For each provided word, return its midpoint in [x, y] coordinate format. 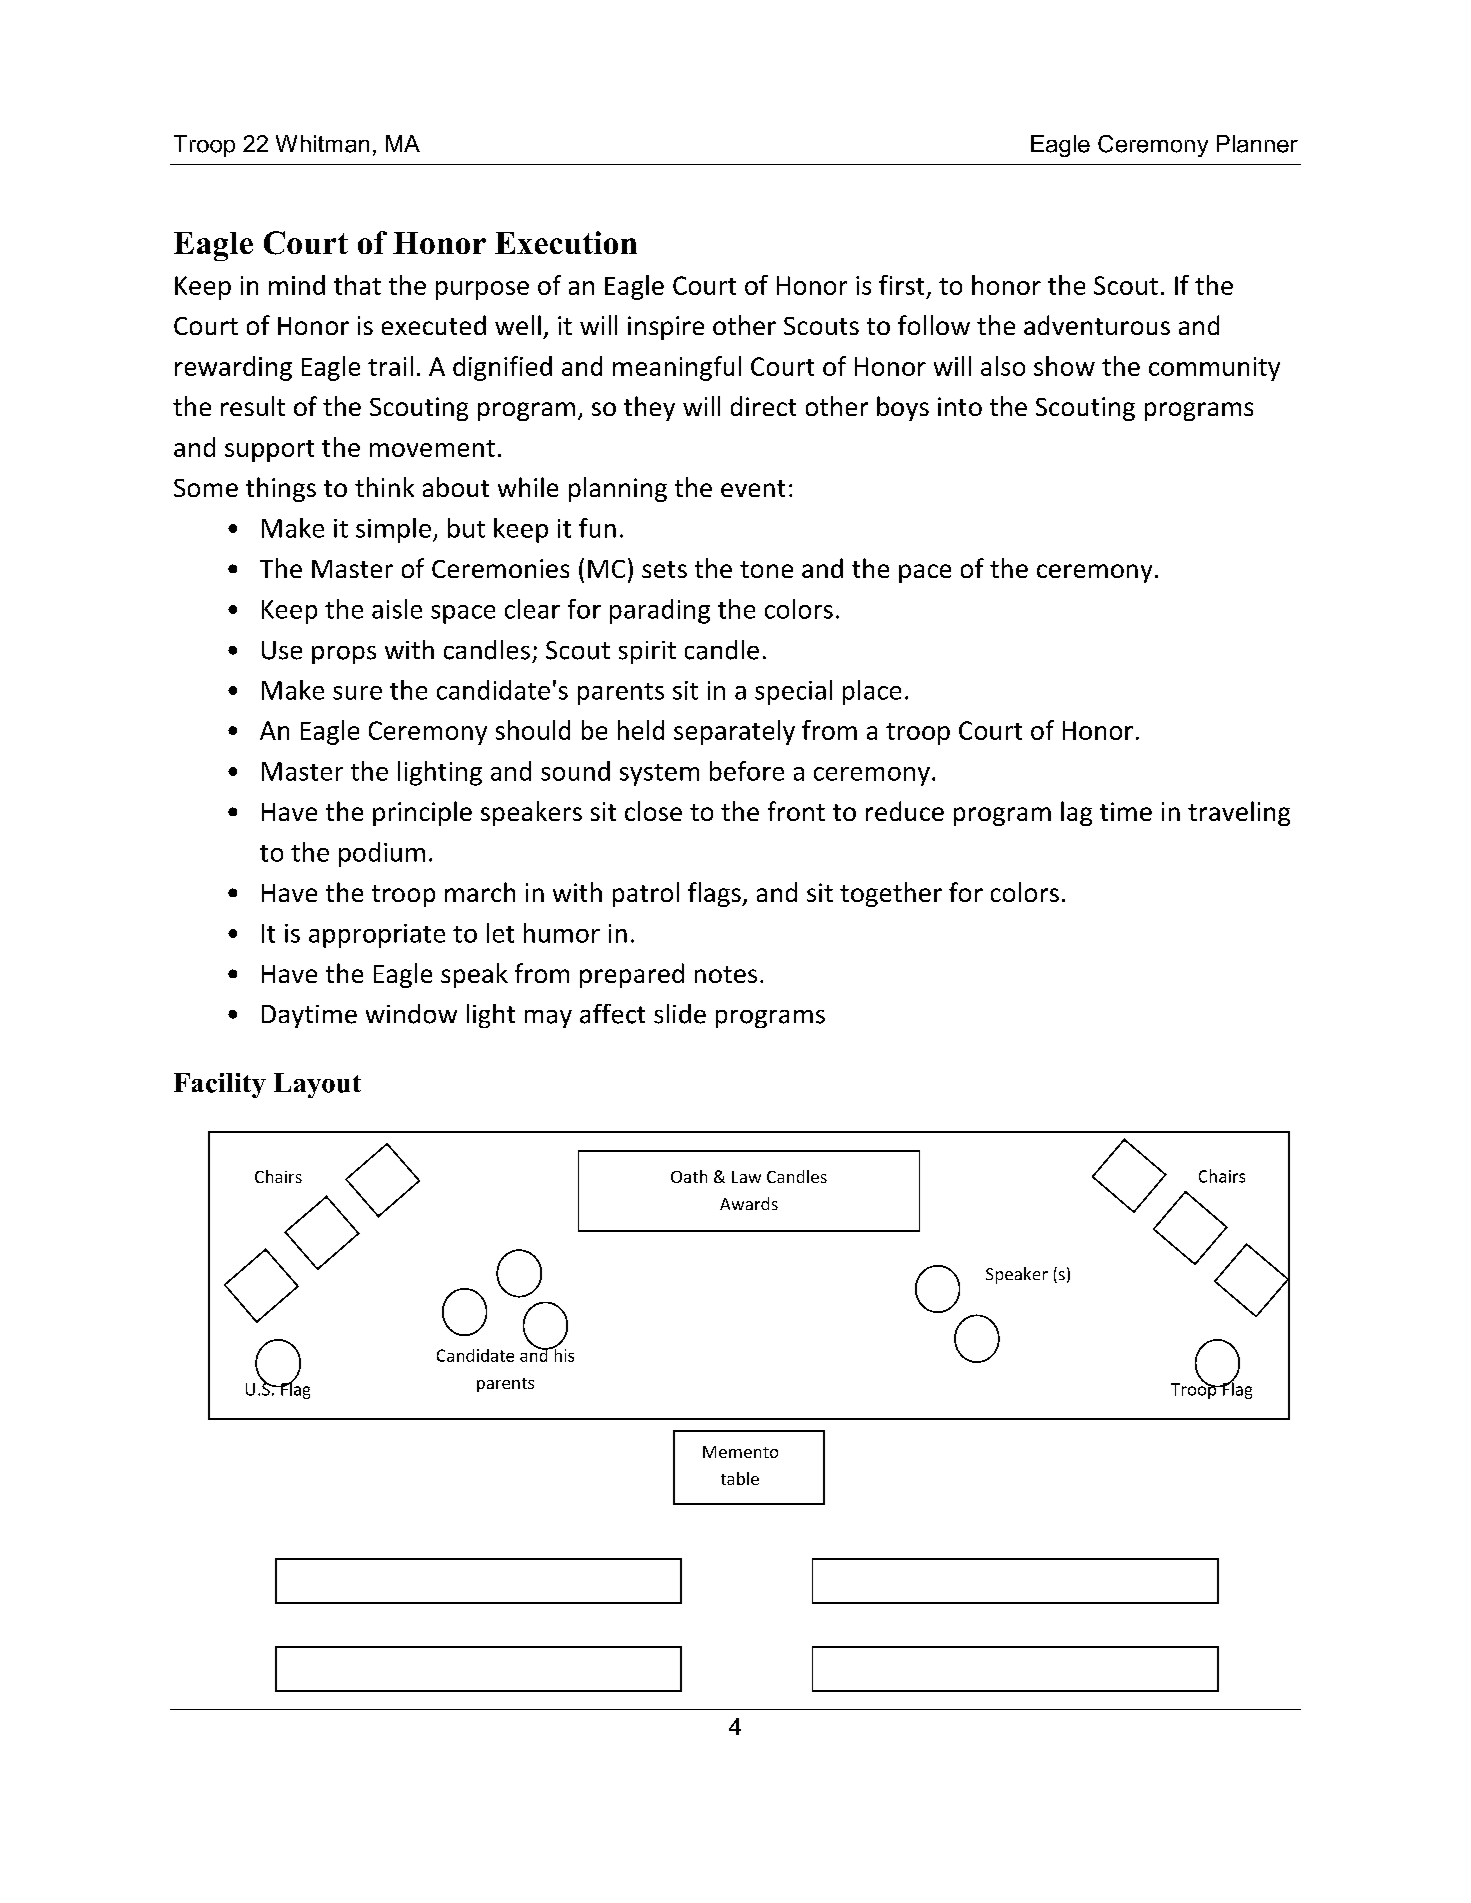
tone [766, 569]
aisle [397, 609]
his [563, 1354]
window [411, 1014]
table [740, 1478]
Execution [566, 242]
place [872, 692]
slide [680, 1014]
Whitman [322, 144]
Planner [1257, 144]
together [891, 894]
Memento [740, 1452]
